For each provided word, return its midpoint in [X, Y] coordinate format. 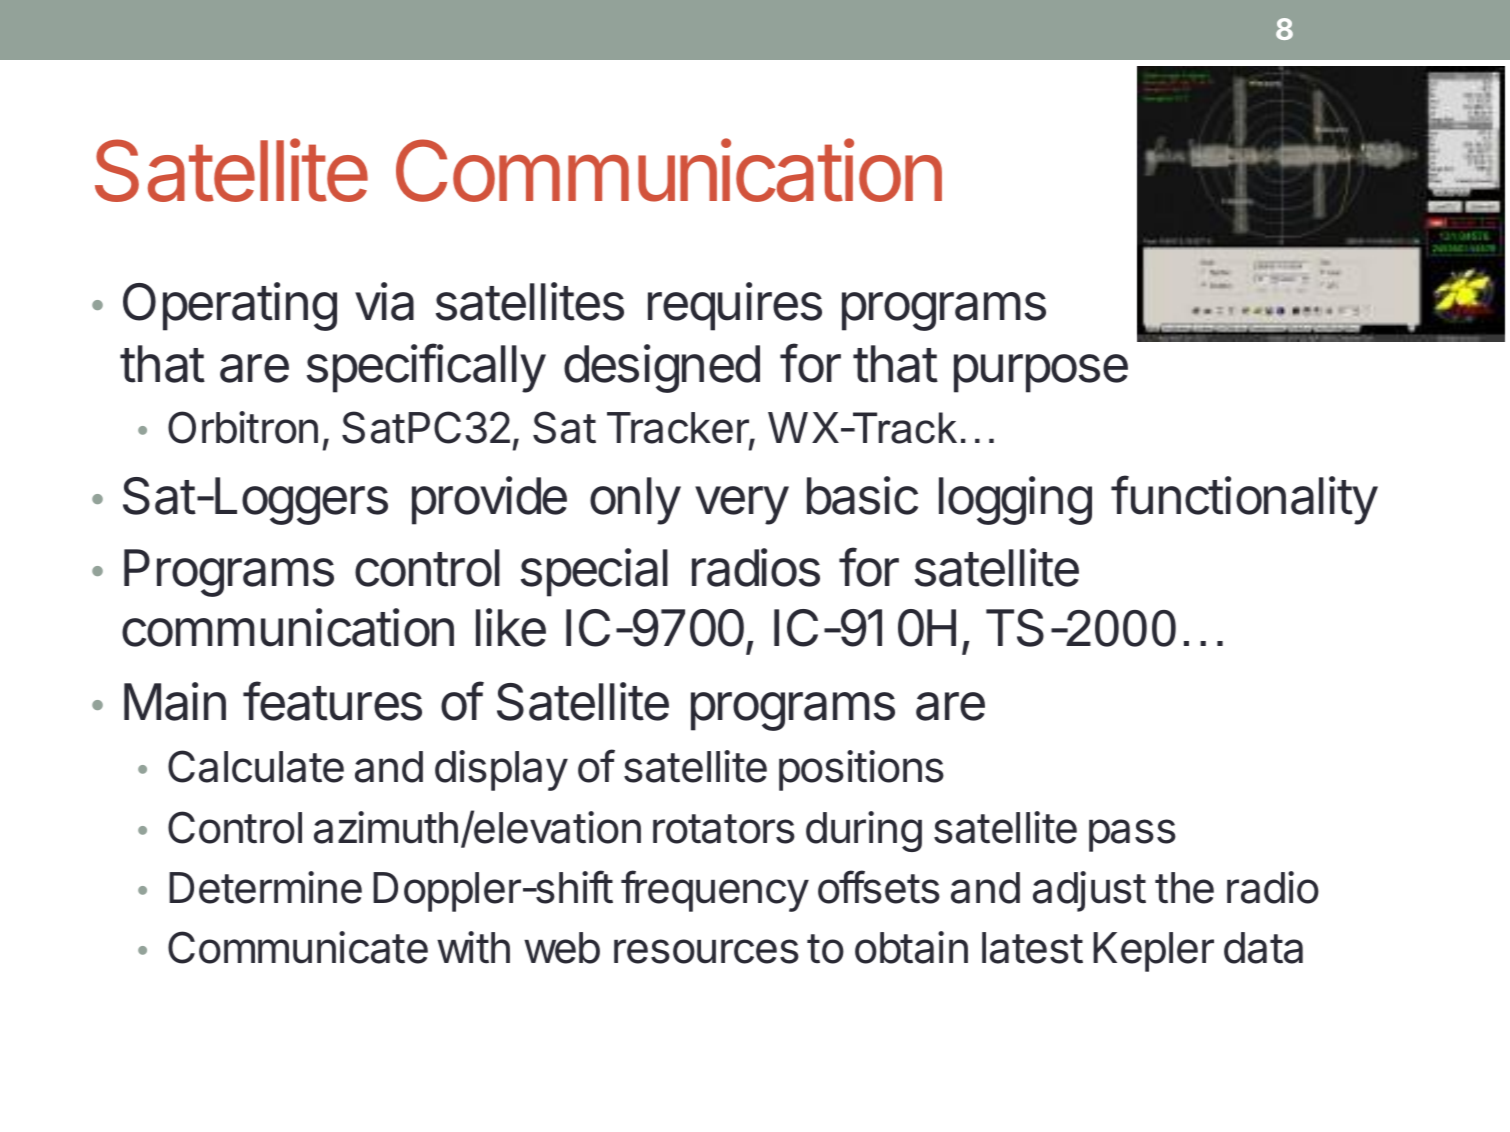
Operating [230, 306]
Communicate [298, 947]
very [742, 505]
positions [861, 770]
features [332, 701]
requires [735, 306]
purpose [1041, 373]
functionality [1244, 500]
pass [1132, 835]
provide [489, 500]
